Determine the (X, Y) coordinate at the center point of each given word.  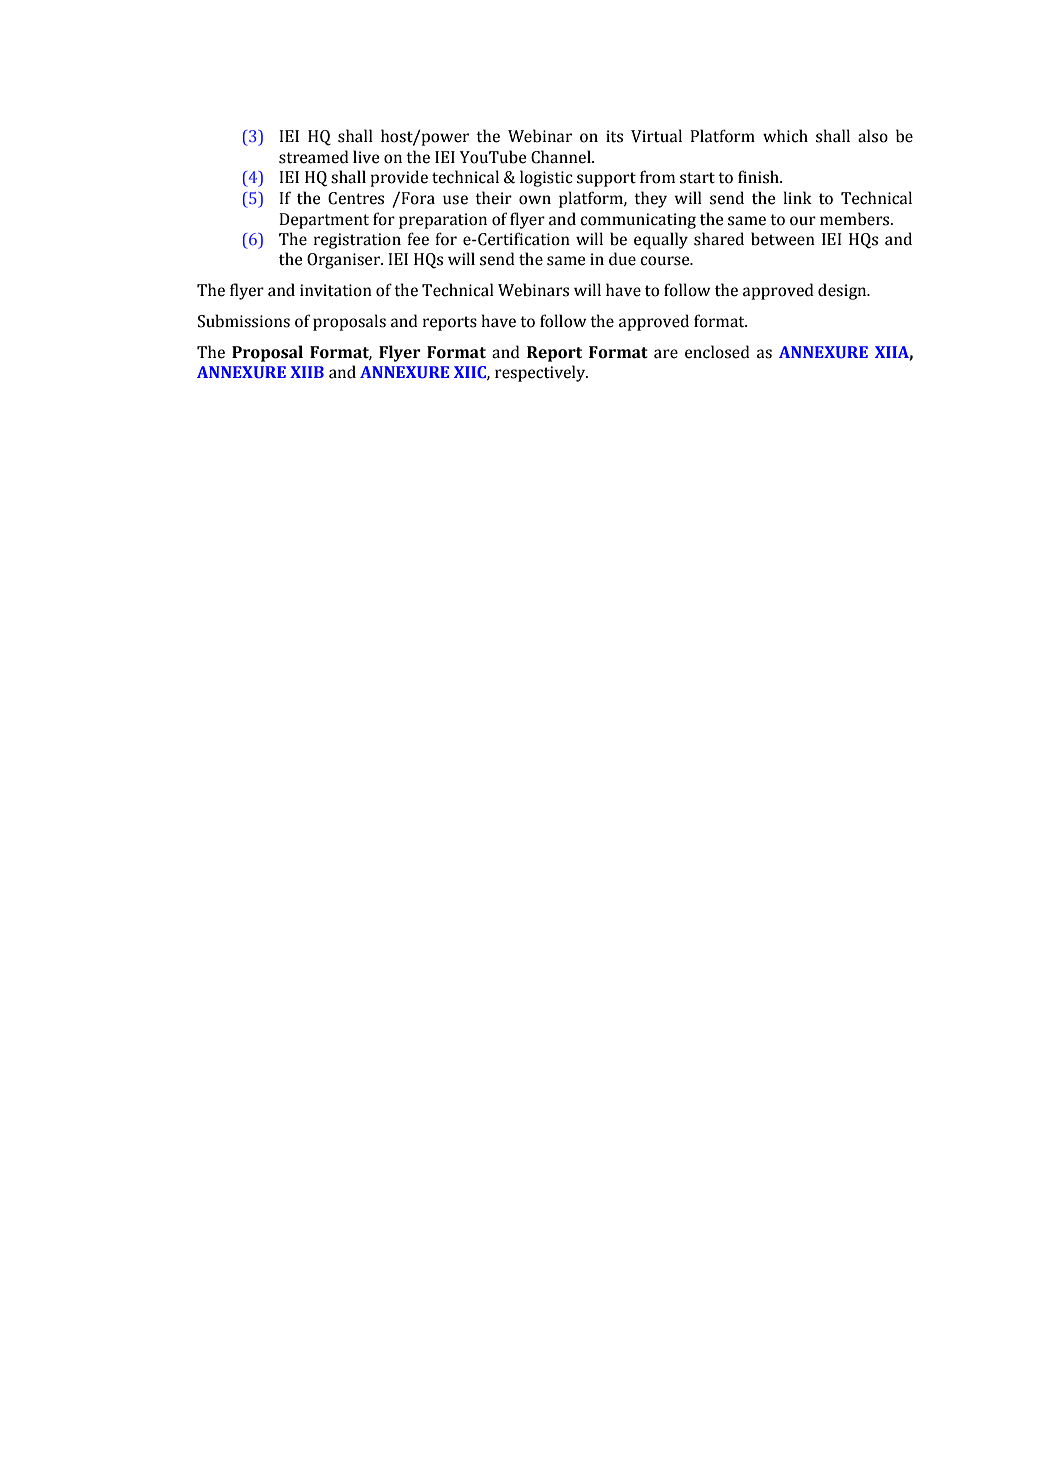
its (614, 136)
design (843, 291)
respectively (541, 373)
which (785, 136)
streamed (314, 157)
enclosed (717, 352)
